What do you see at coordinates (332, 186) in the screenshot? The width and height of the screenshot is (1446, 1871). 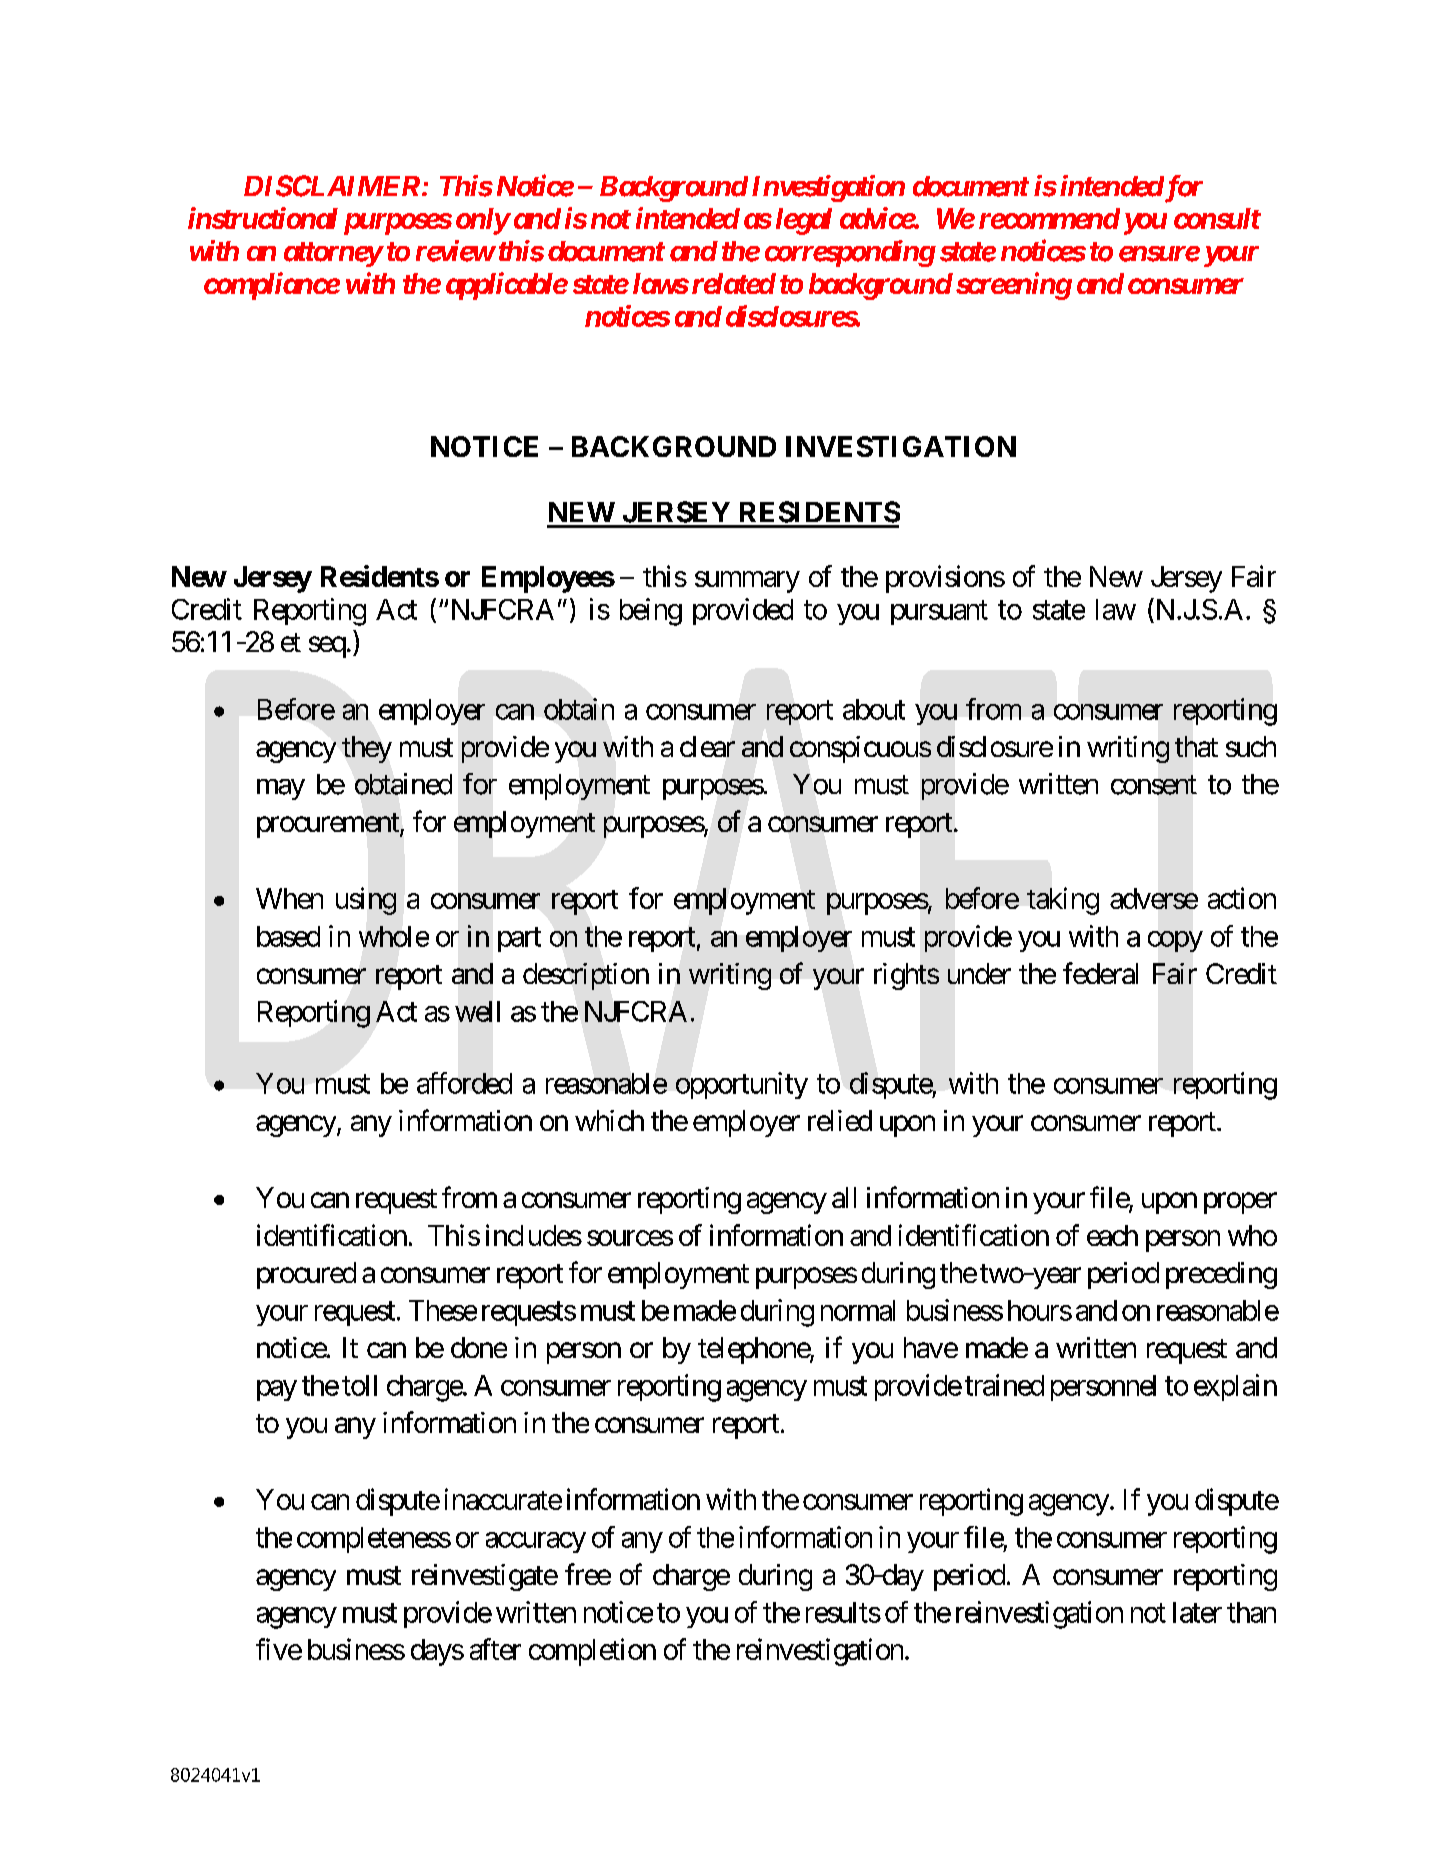 I see `DISCLAIMER` at bounding box center [332, 186].
